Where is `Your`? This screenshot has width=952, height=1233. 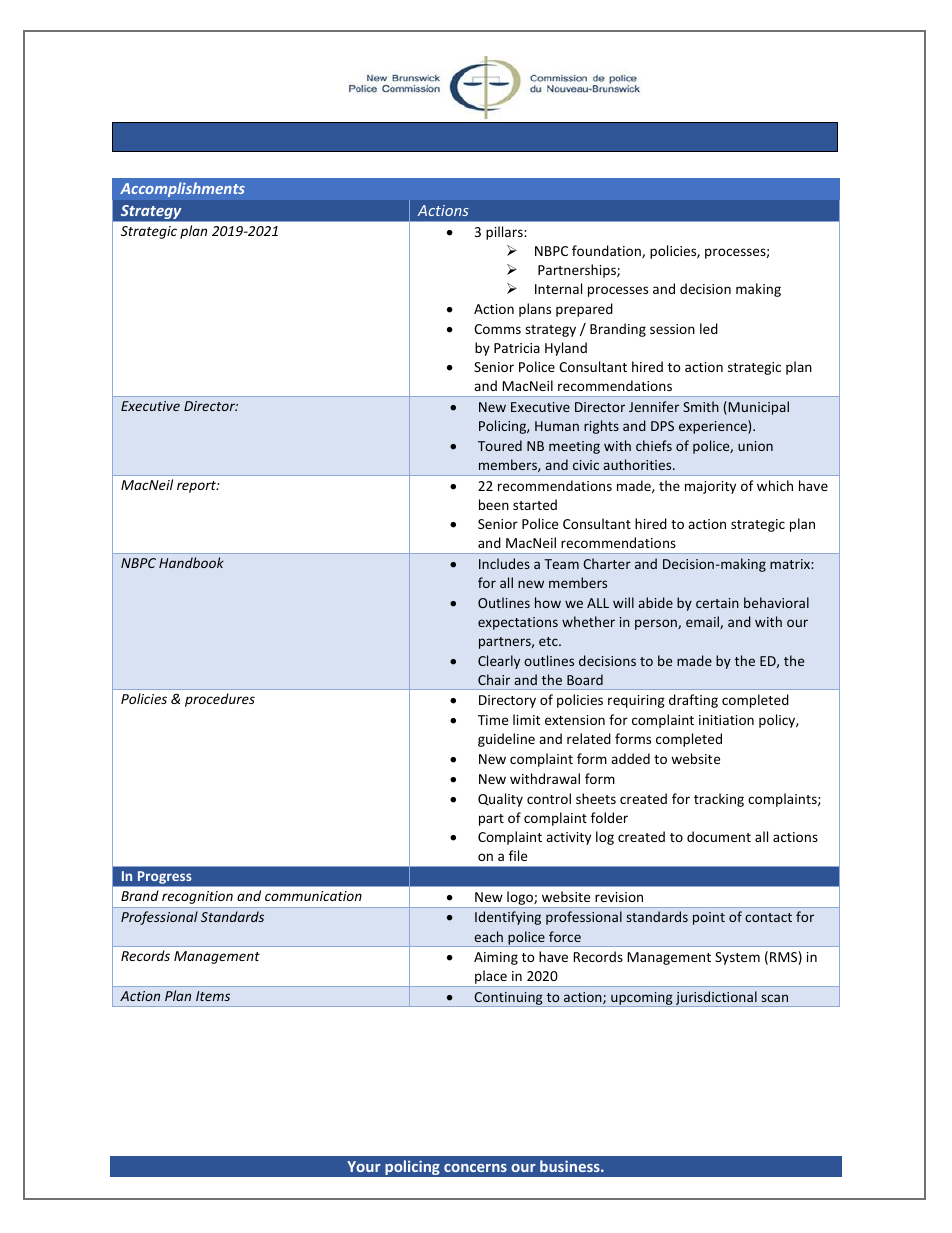
Your is located at coordinates (364, 1166).
